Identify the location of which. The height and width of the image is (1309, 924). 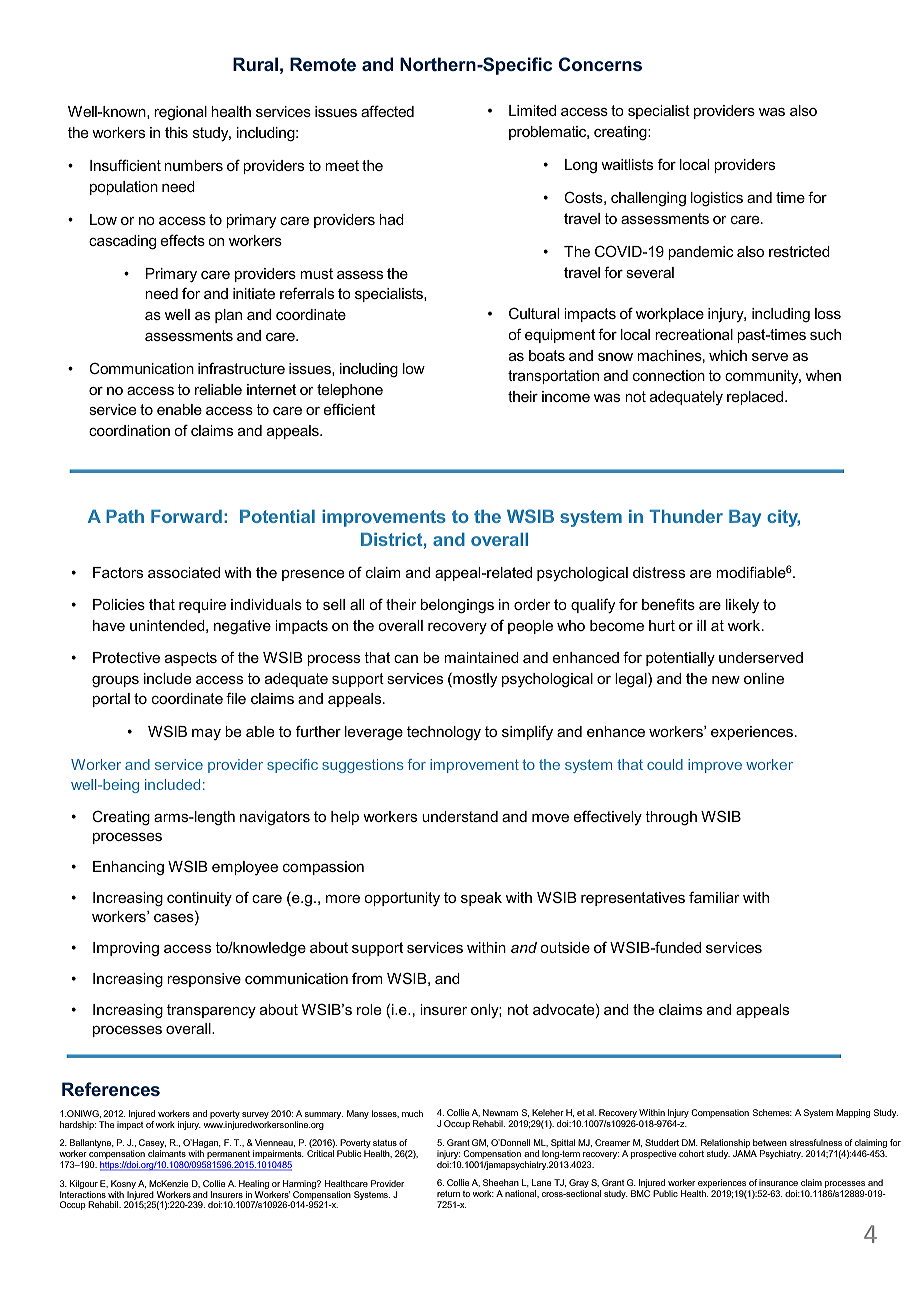
(728, 355).
